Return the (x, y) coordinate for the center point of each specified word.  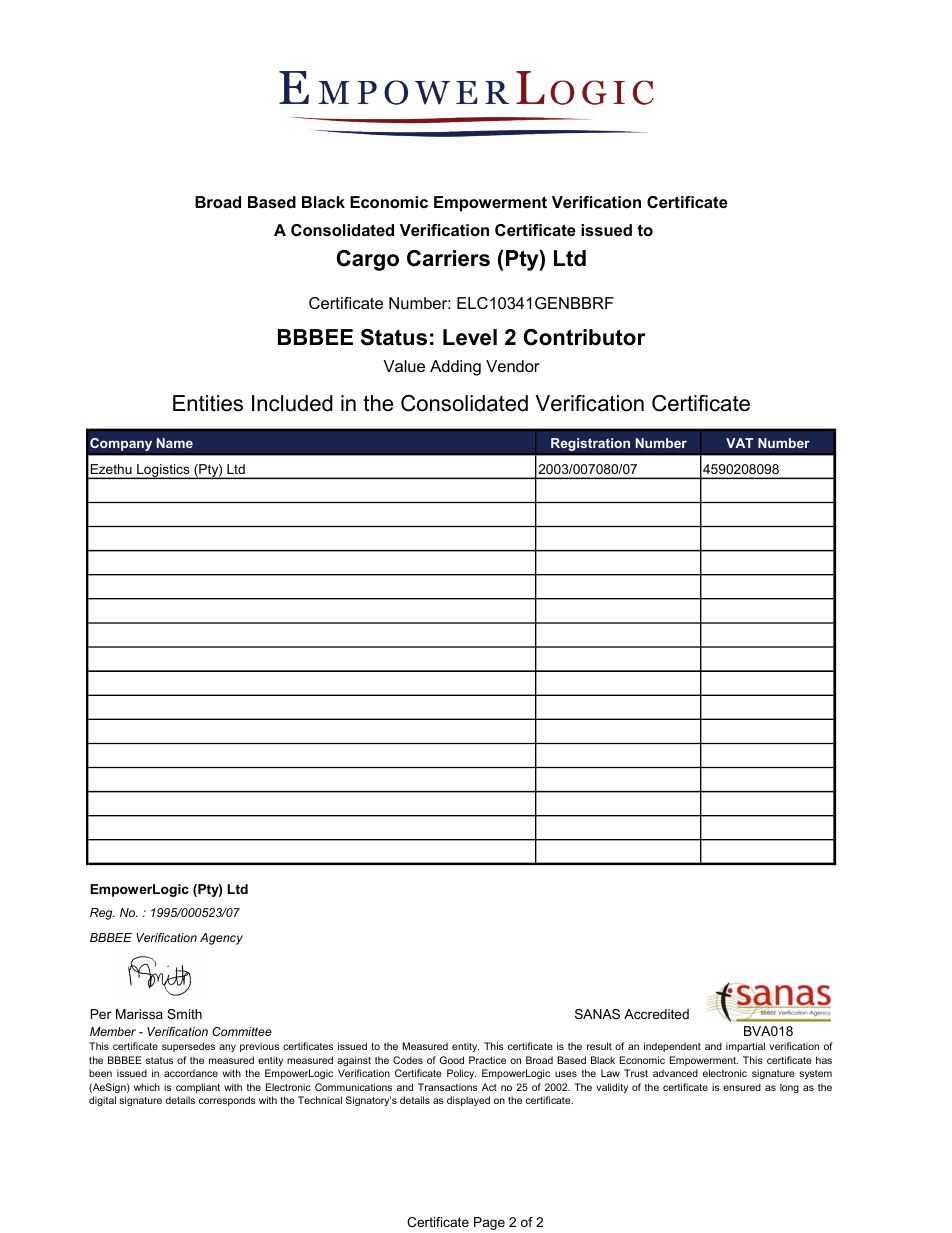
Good (452, 1060)
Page (489, 1223)
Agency (221, 939)
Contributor (584, 337)
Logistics (163, 471)
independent (672, 1047)
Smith (184, 1014)
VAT (739, 443)
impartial (745, 1047)
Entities (208, 403)
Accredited (656, 1014)
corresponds (227, 1101)
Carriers (448, 258)
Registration (590, 444)
